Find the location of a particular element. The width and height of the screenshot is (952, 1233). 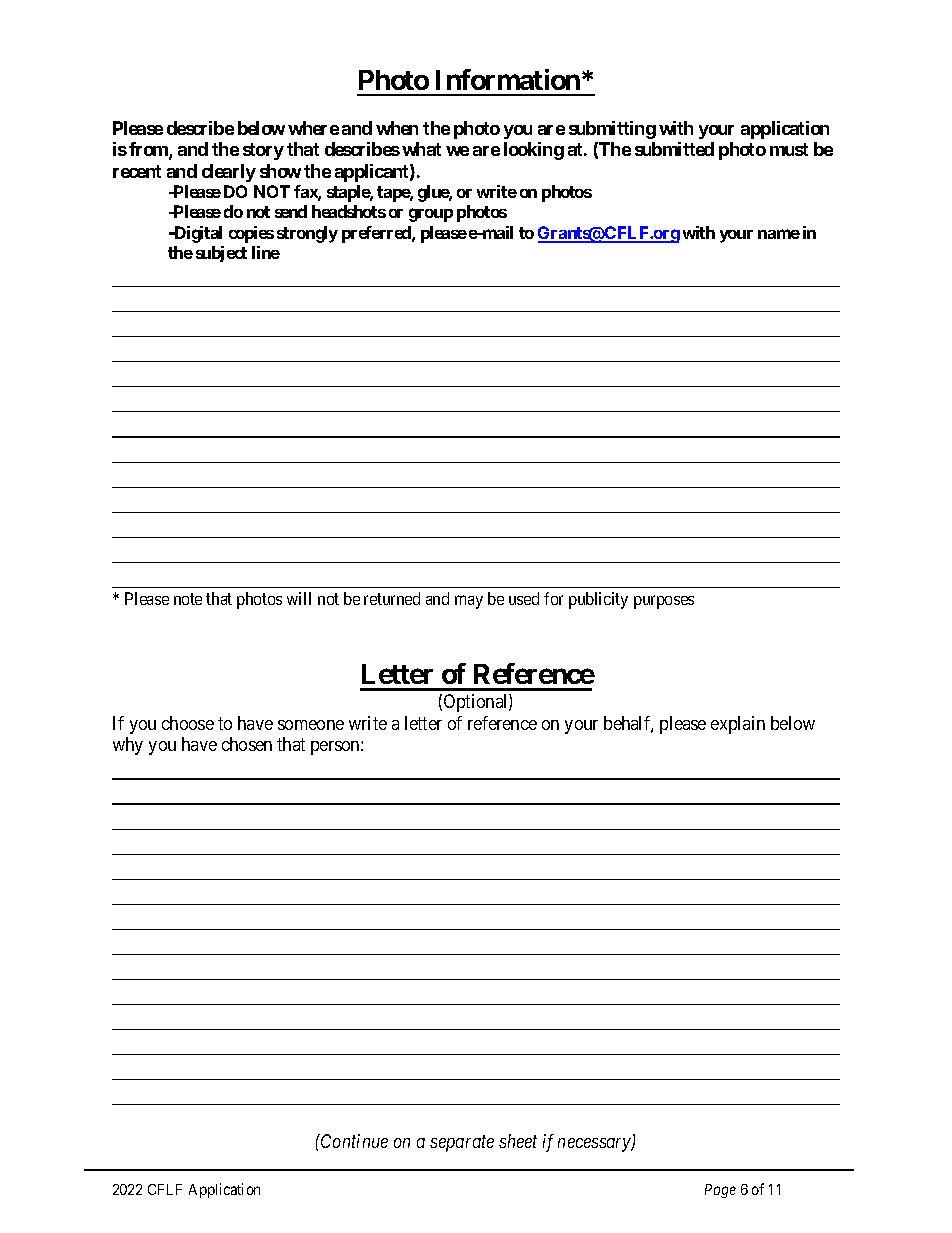

note is located at coordinates (188, 599).
